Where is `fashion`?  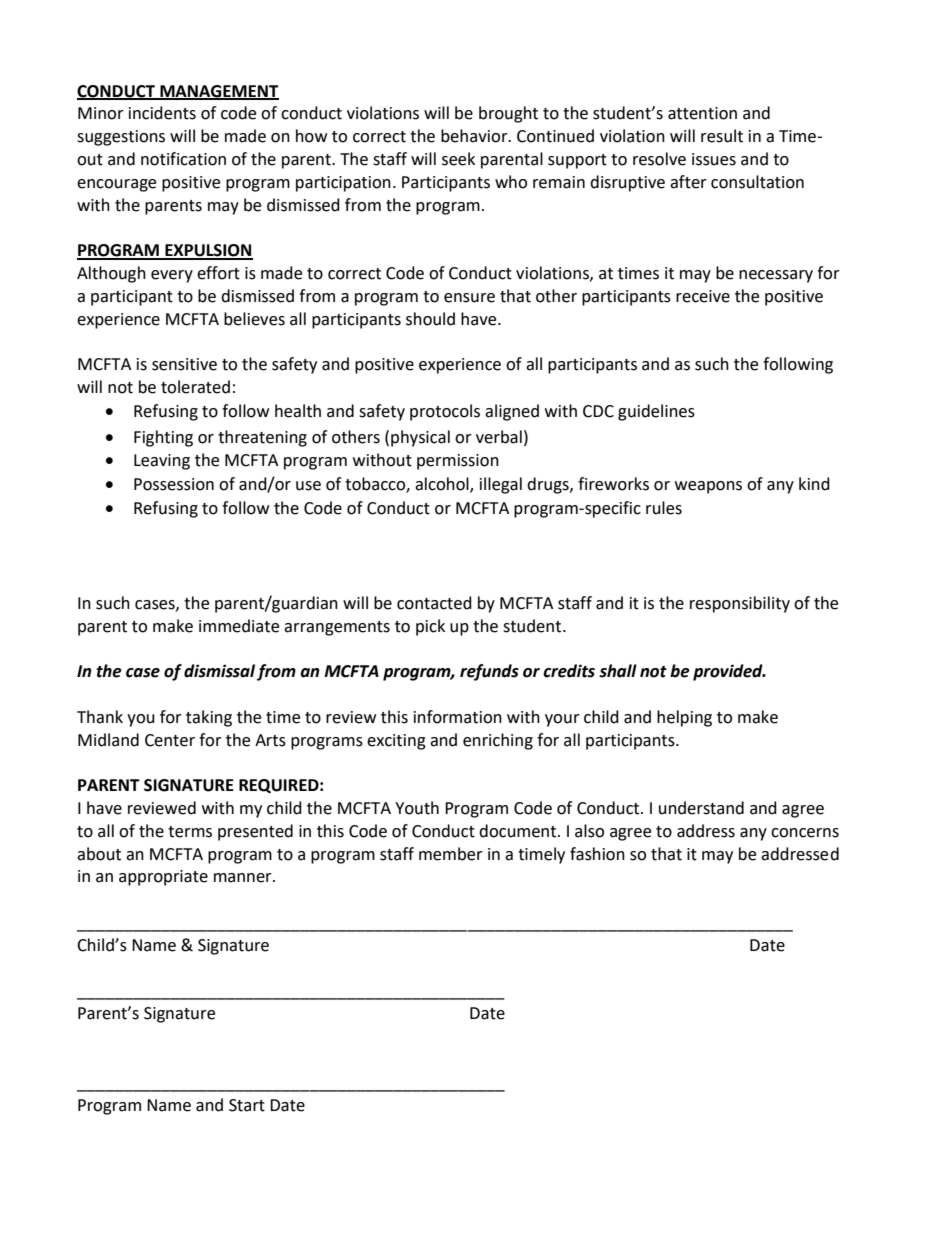 fashion is located at coordinates (597, 854).
